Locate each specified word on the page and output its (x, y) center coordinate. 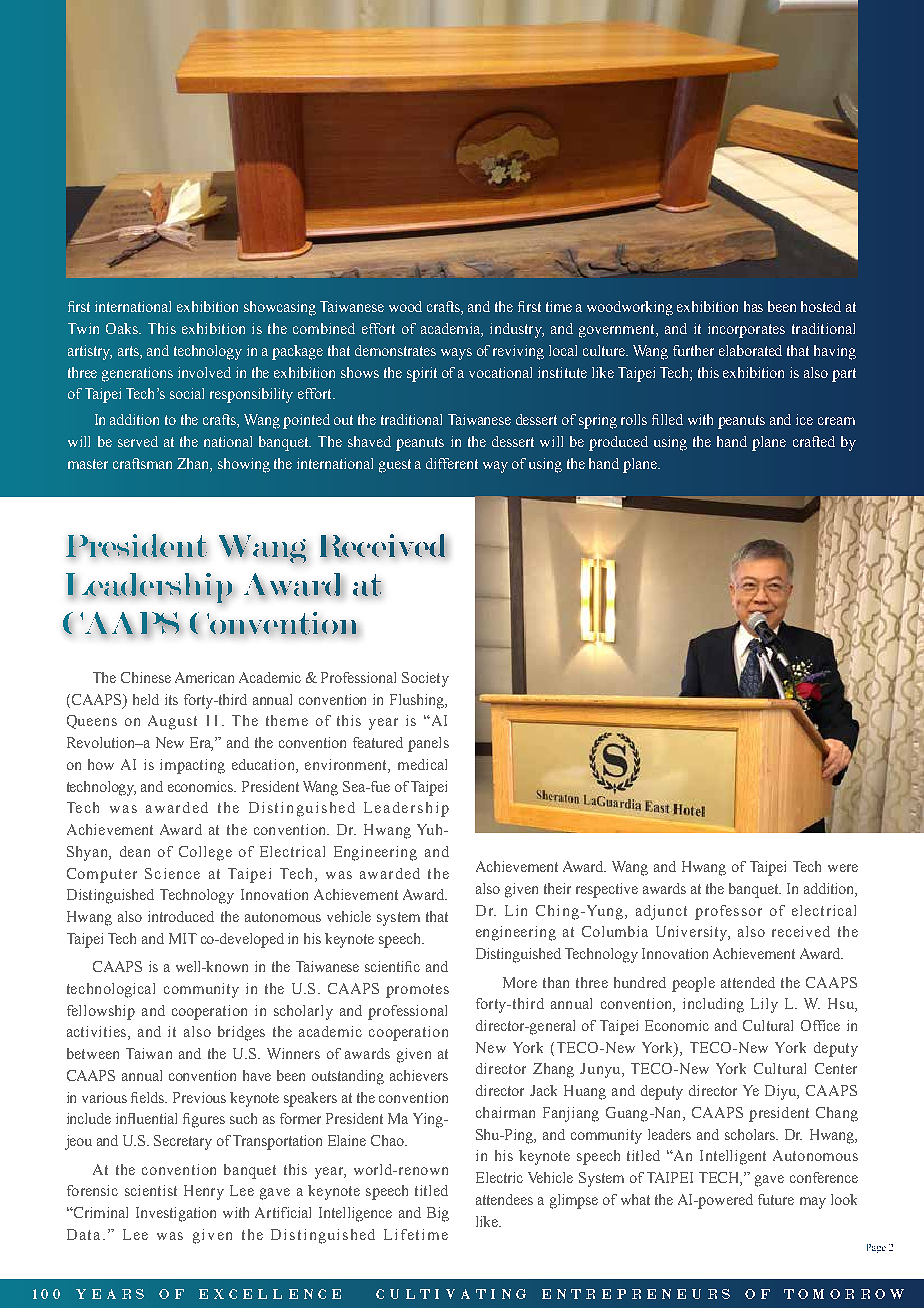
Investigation (176, 1214)
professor (728, 912)
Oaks (123, 328)
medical (422, 764)
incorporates (746, 330)
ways (456, 354)
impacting (192, 766)
